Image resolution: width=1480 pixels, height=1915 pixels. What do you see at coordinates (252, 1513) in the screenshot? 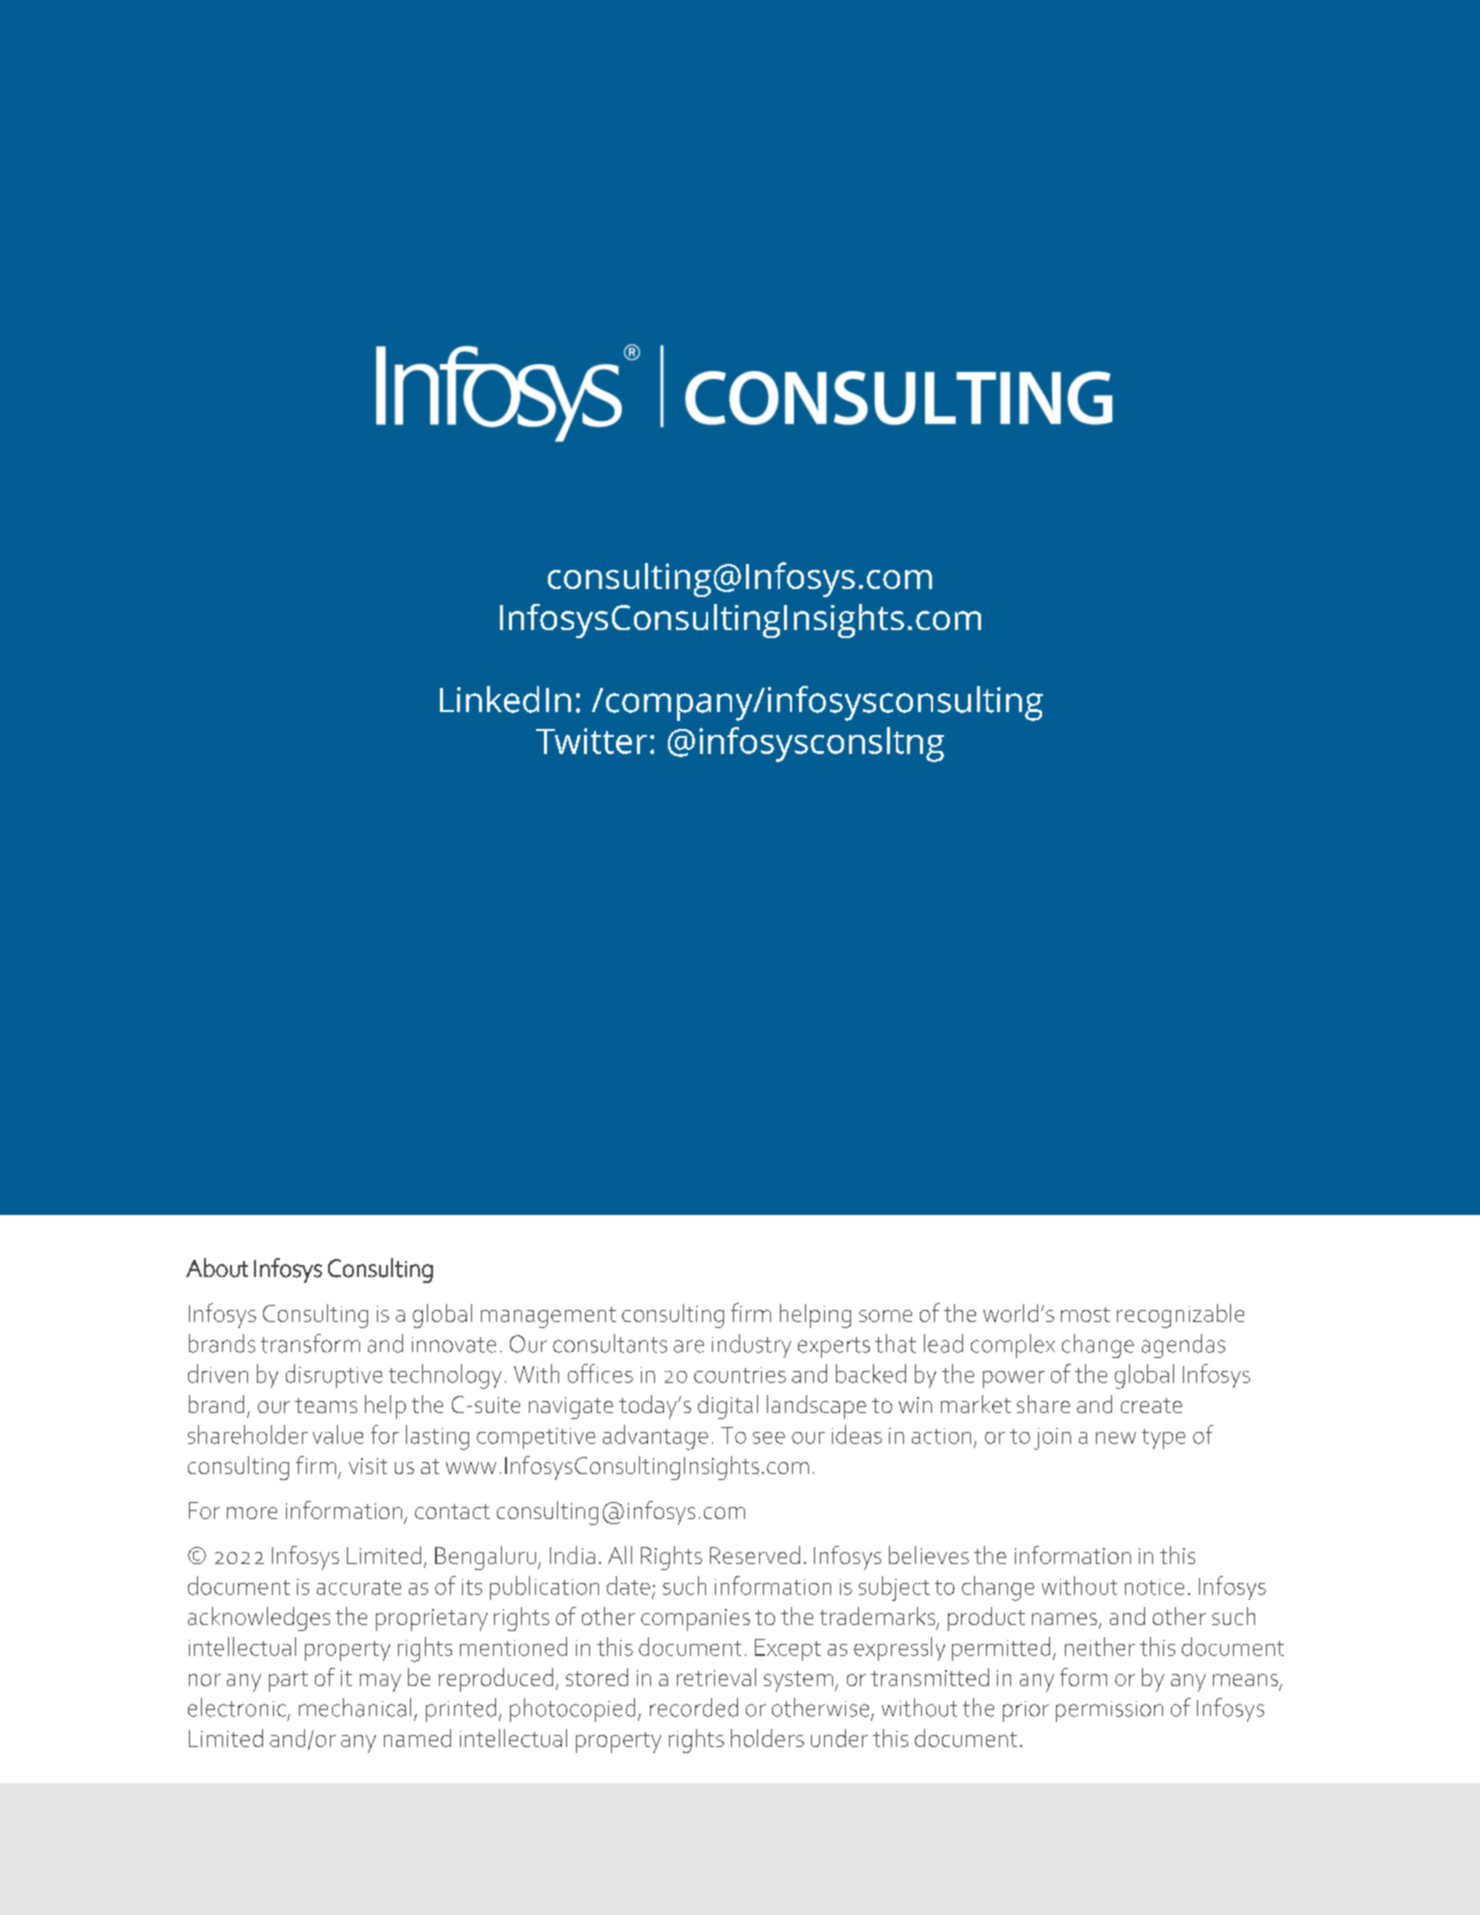
I see `more` at bounding box center [252, 1513].
